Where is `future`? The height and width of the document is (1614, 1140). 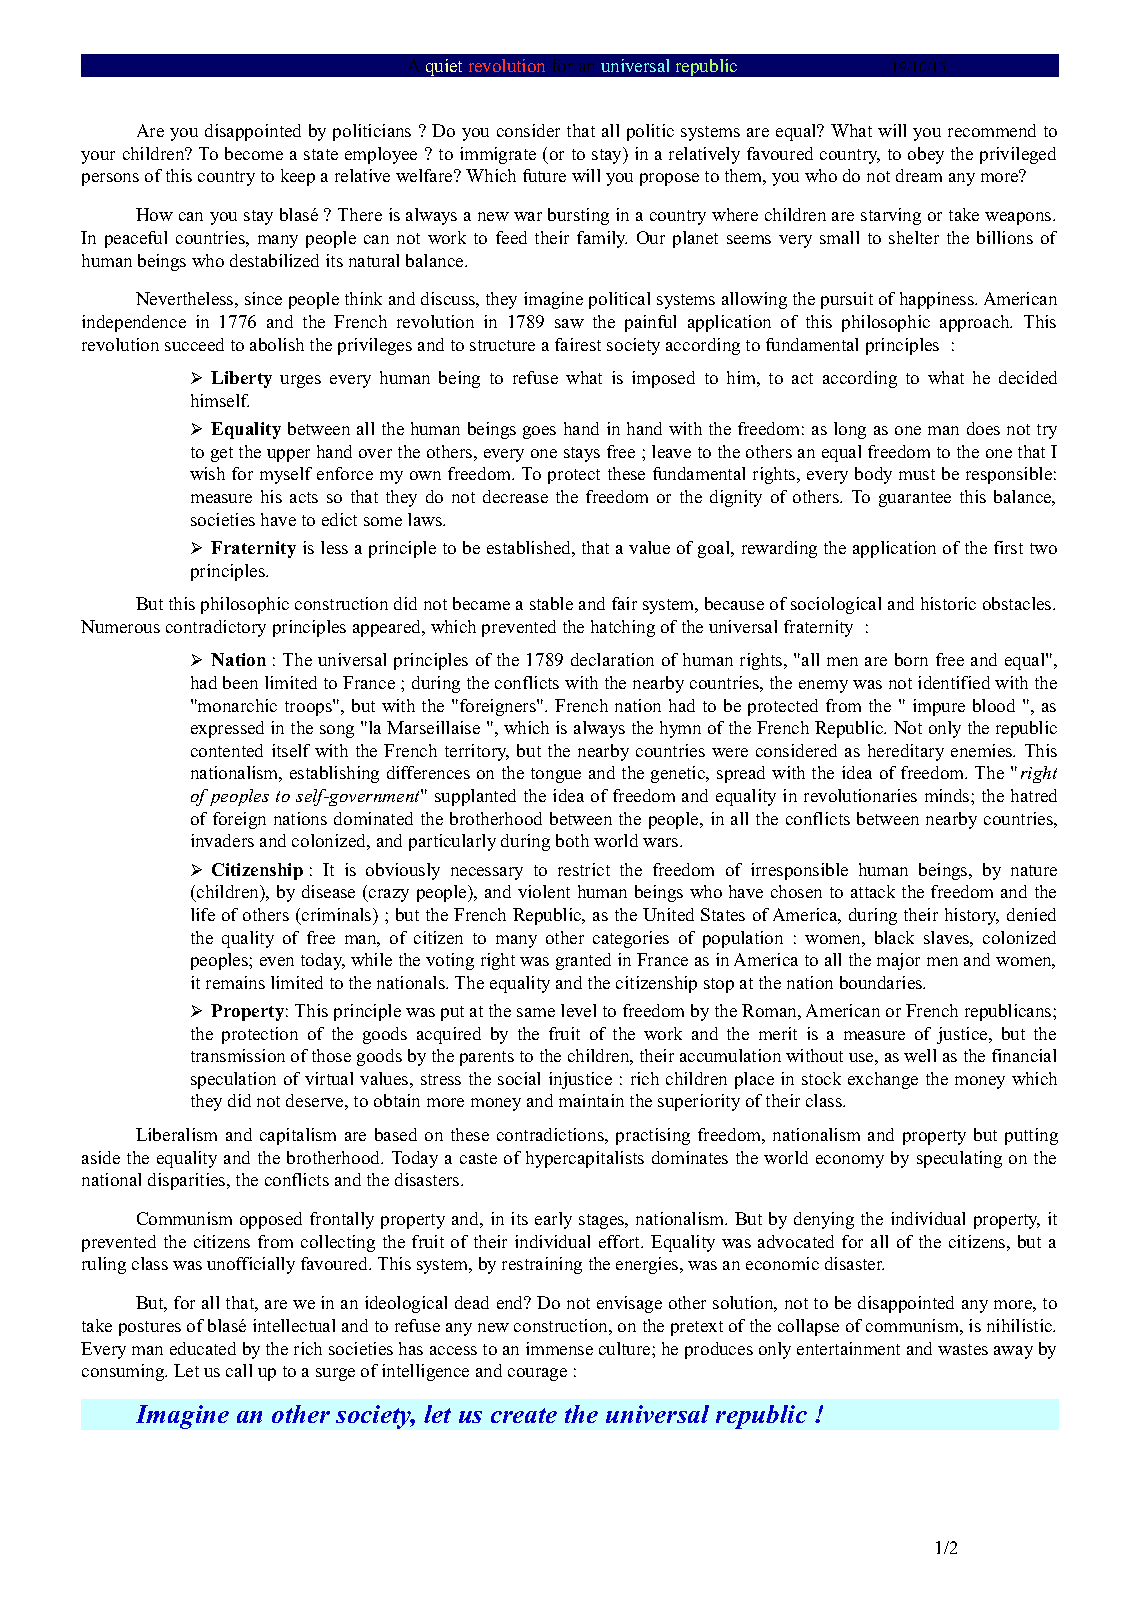 future is located at coordinates (544, 175).
